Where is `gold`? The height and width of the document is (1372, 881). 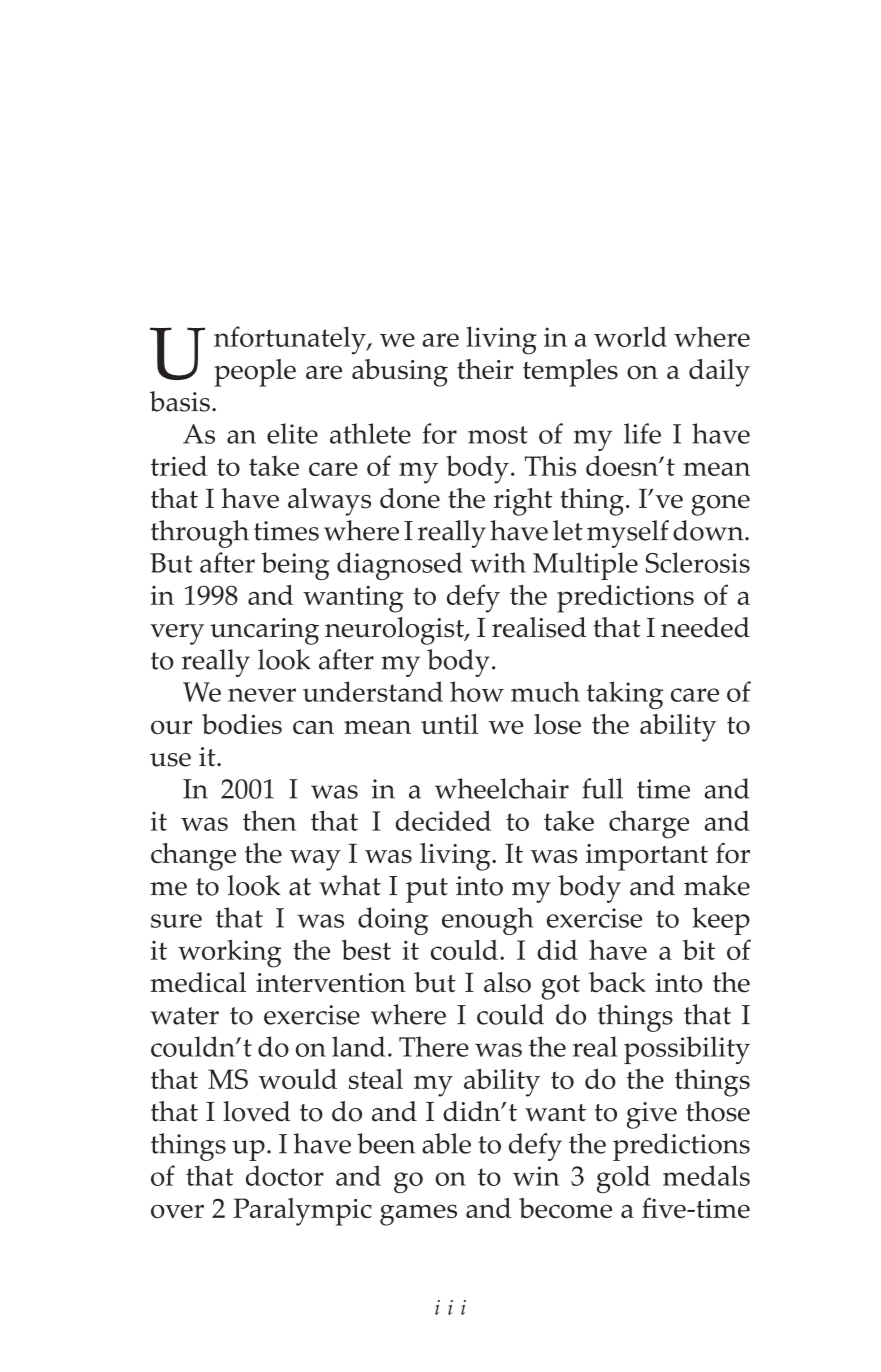
gold is located at coordinates (623, 1179).
